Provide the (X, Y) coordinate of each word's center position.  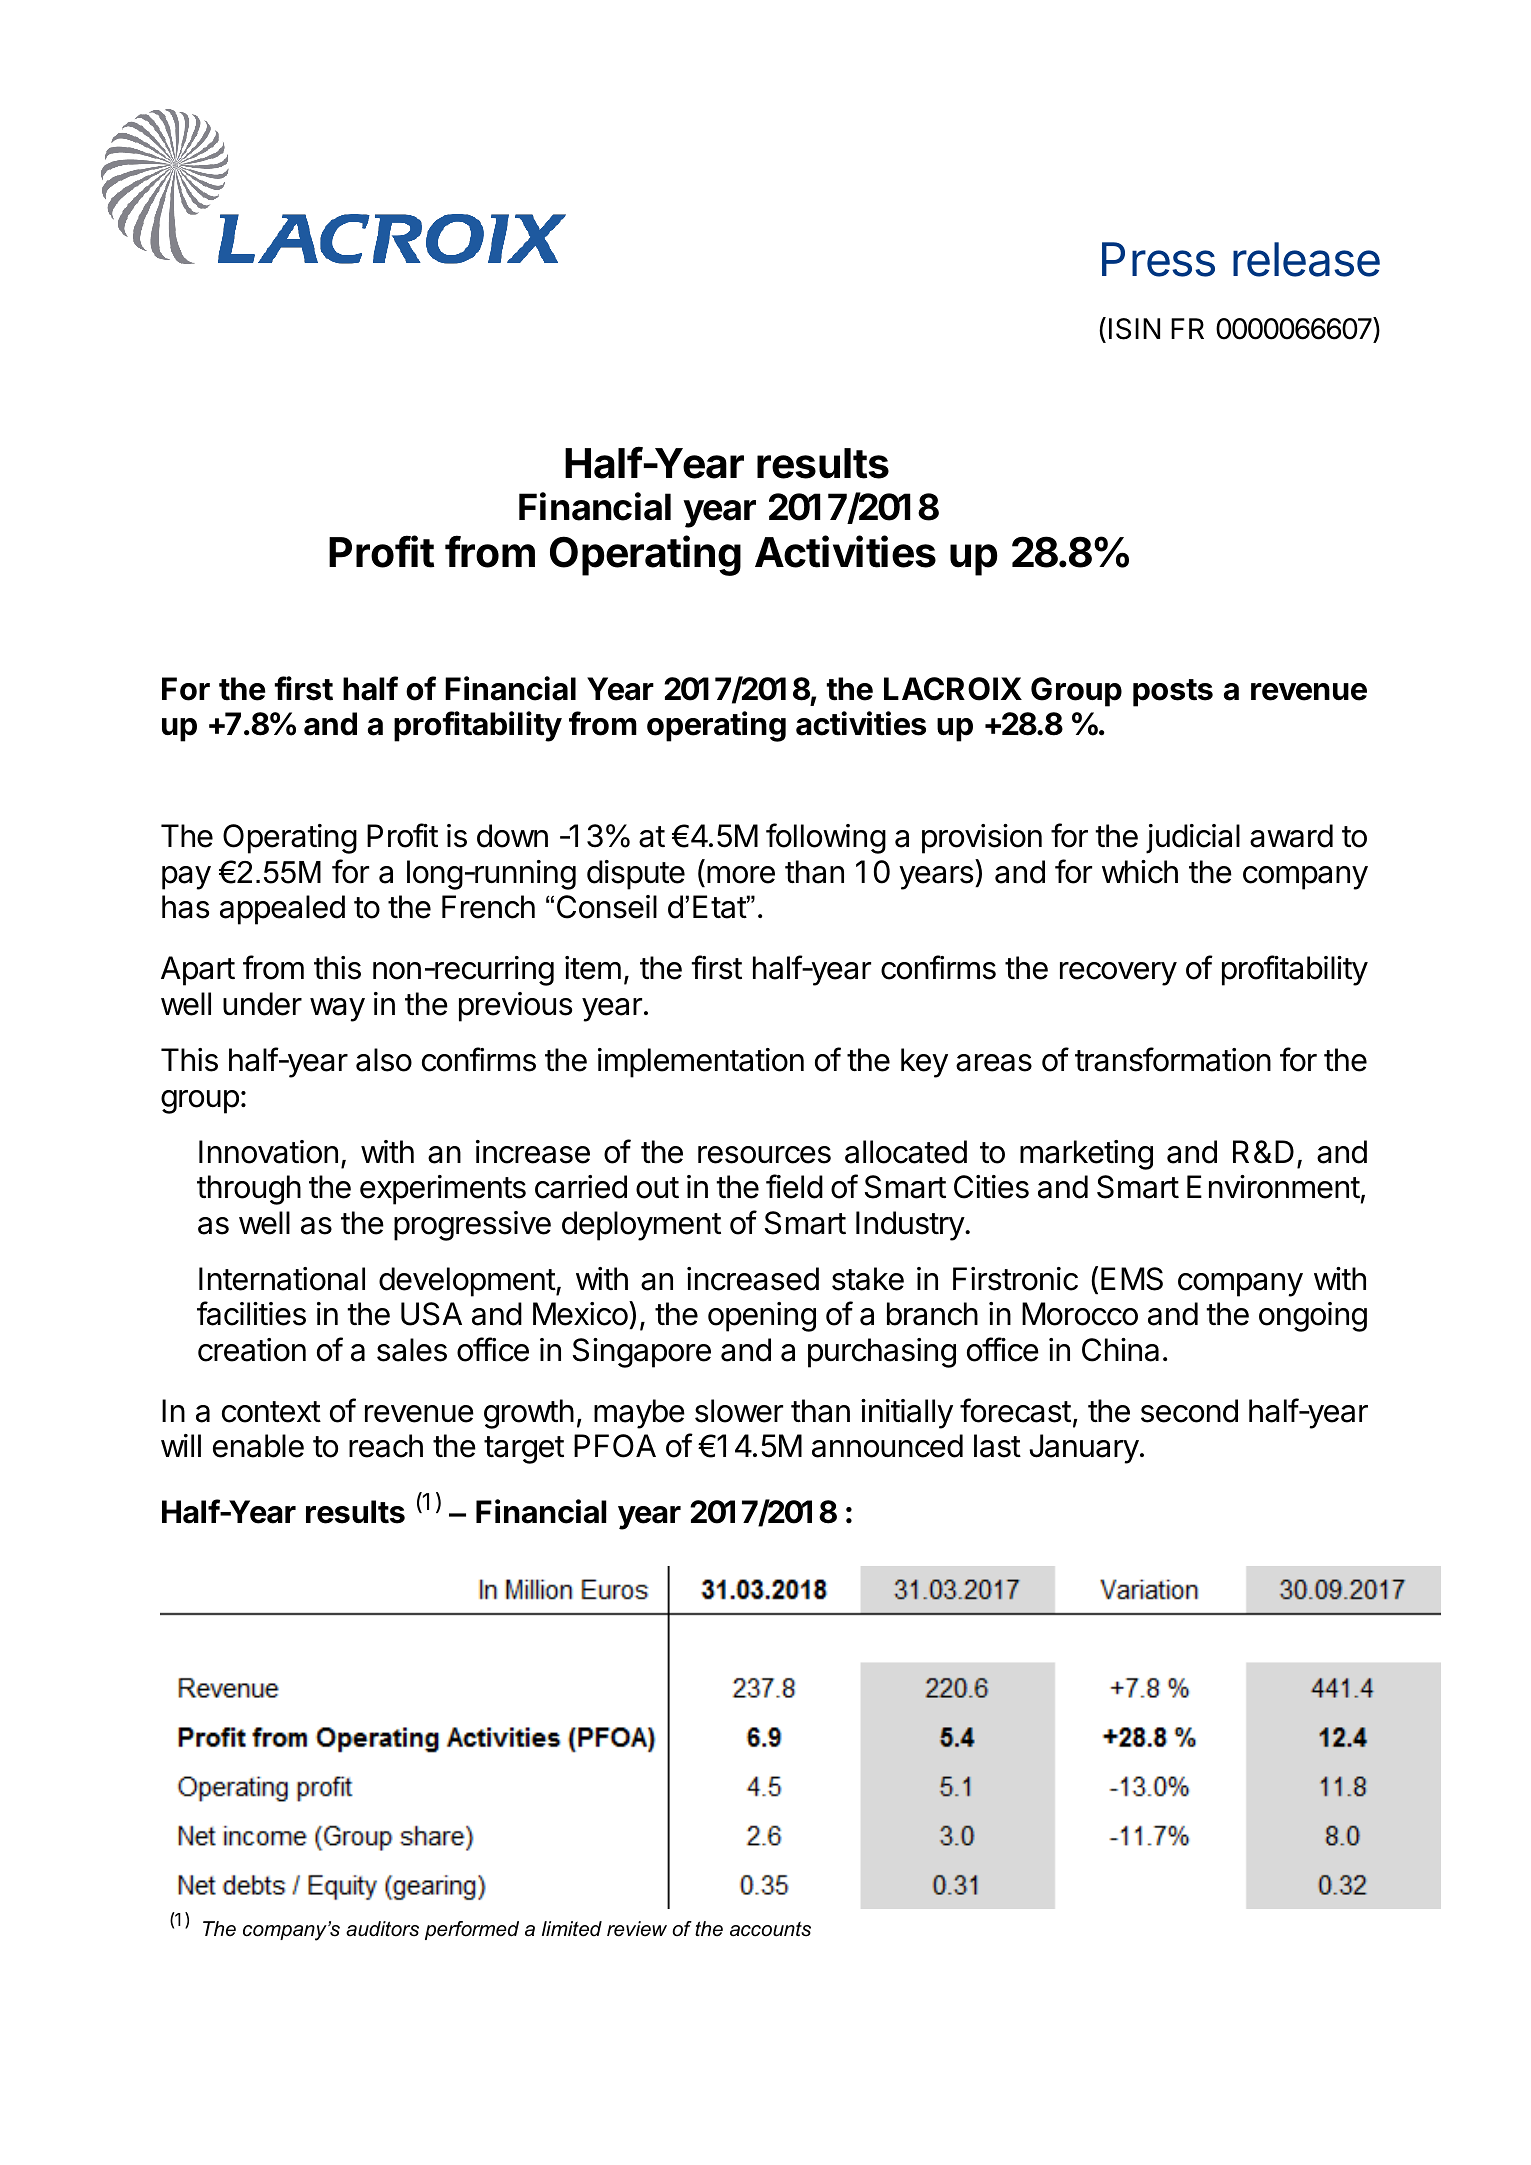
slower (739, 1411)
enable (258, 1446)
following (826, 838)
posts (1173, 693)
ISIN (1134, 329)
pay (186, 878)
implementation (701, 1063)
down (512, 836)
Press (1158, 259)
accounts (770, 1929)
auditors (382, 1929)
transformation (1173, 1059)
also (384, 1060)
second (1189, 1411)
